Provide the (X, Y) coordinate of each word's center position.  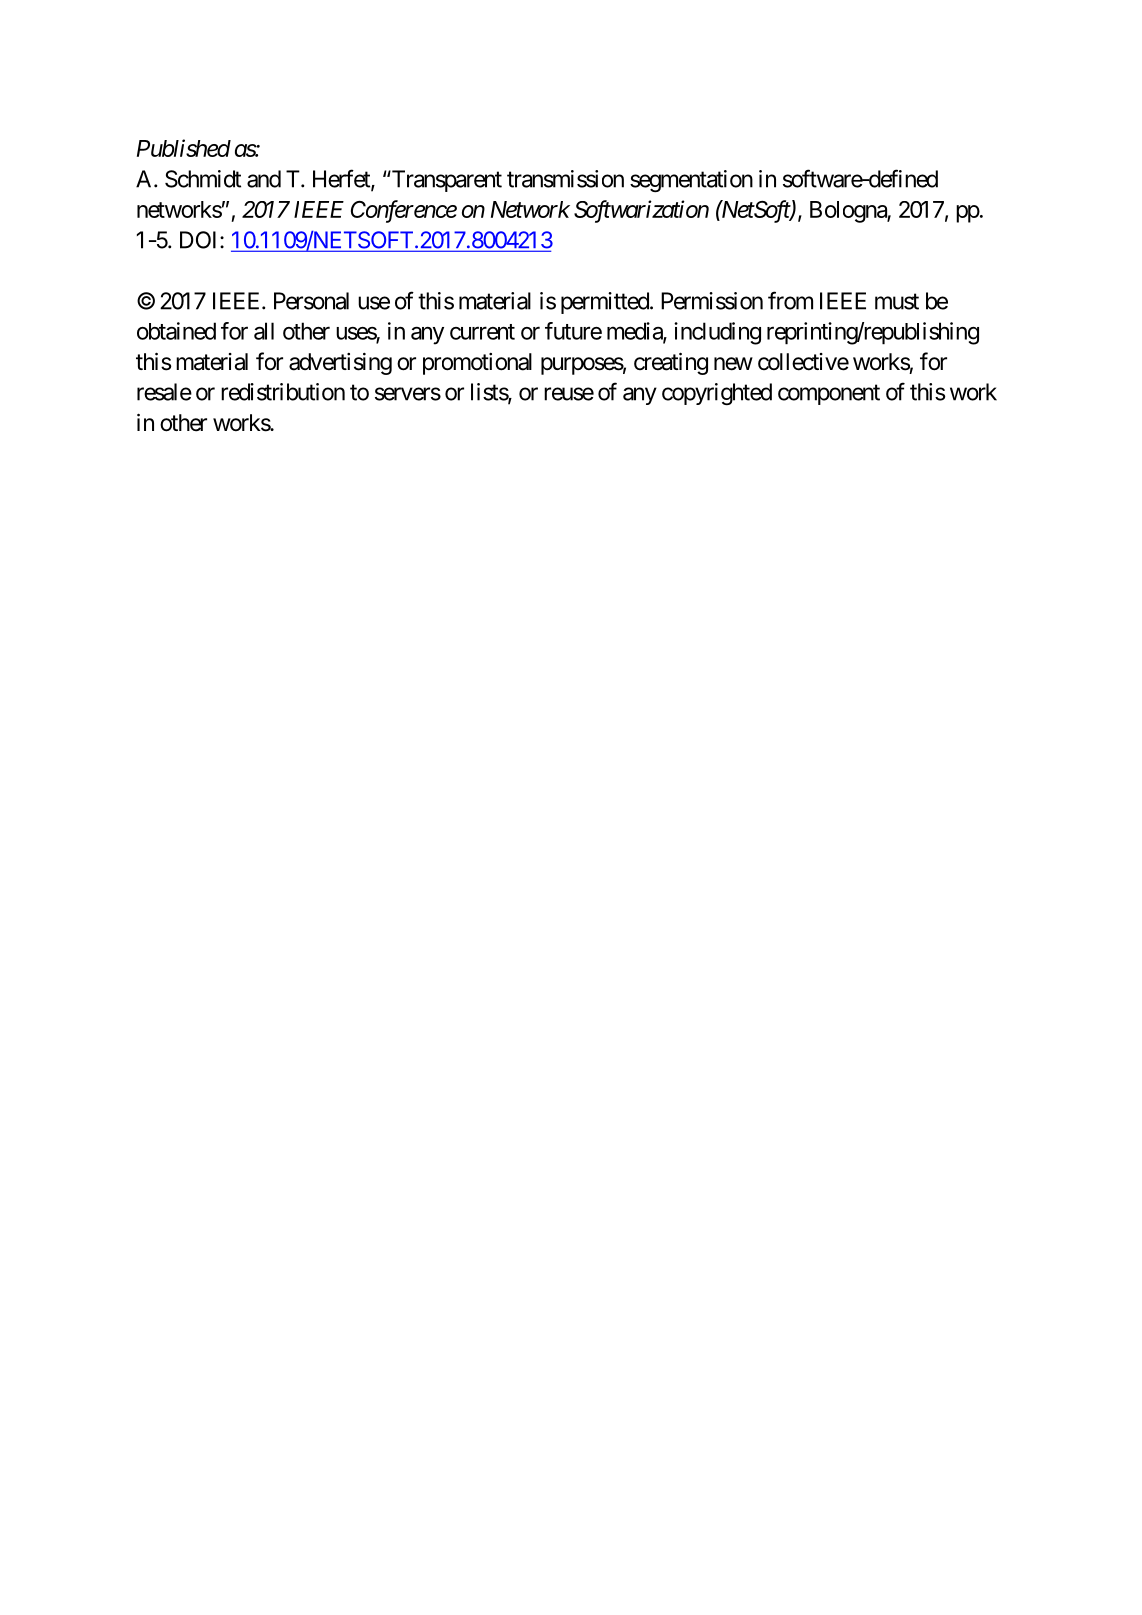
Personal (311, 301)
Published (184, 148)
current (482, 332)
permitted (605, 303)
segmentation (691, 181)
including (717, 333)
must (897, 301)
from (790, 300)
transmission (565, 179)
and (264, 179)
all (264, 331)
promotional (477, 364)
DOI (200, 240)
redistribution (283, 392)
